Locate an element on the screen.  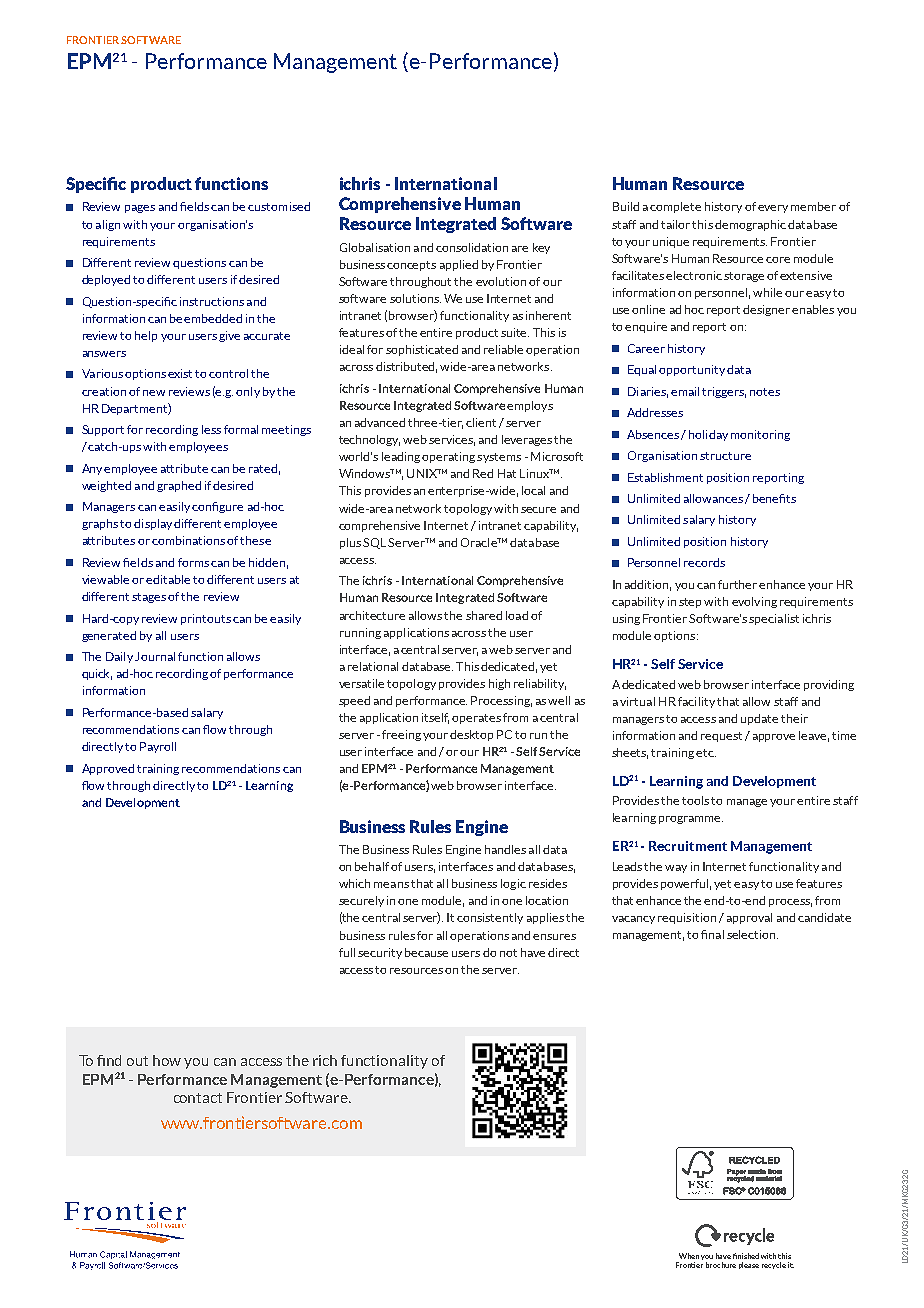
When is located at coordinates (689, 1256).
